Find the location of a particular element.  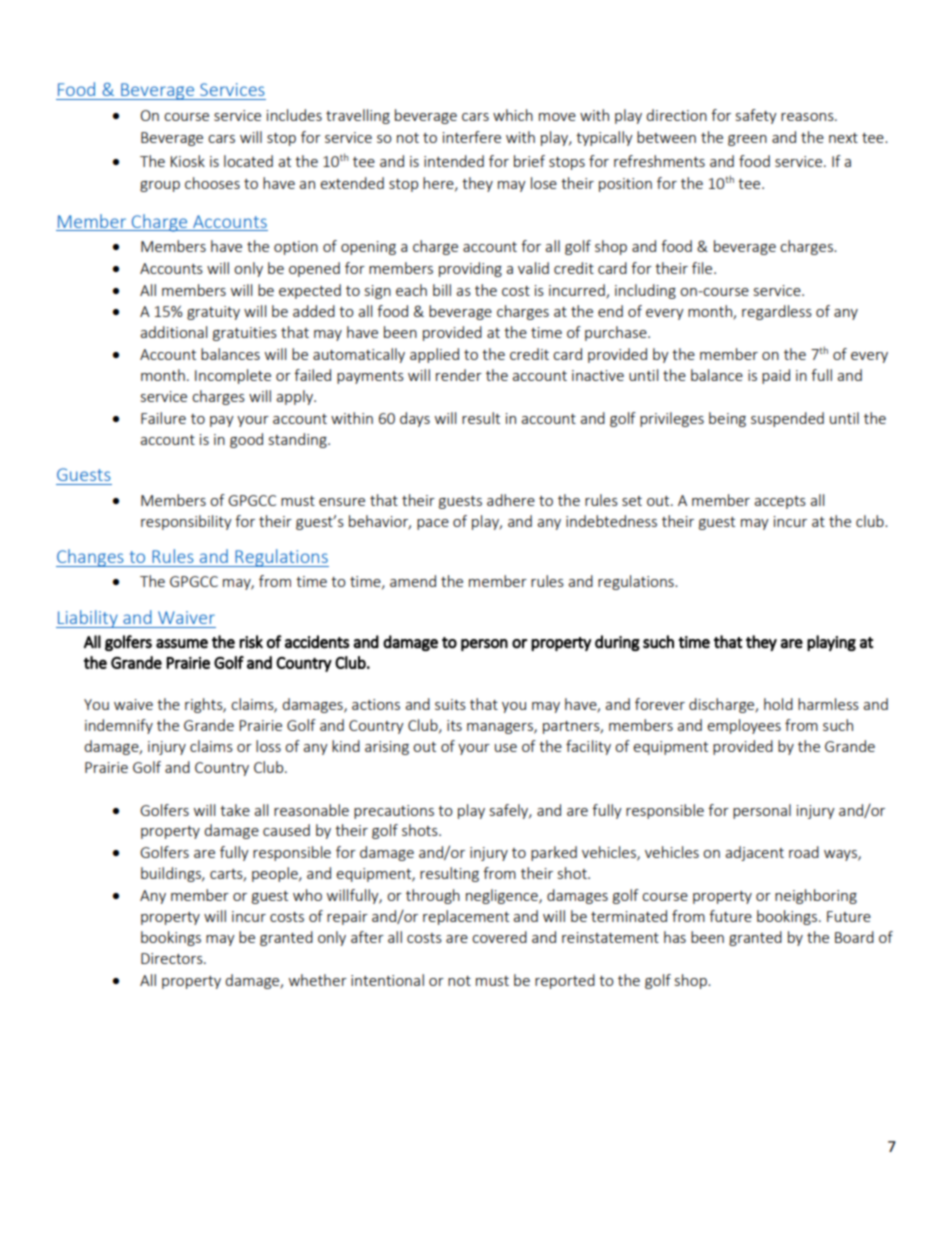

located is located at coordinates (248, 161).
